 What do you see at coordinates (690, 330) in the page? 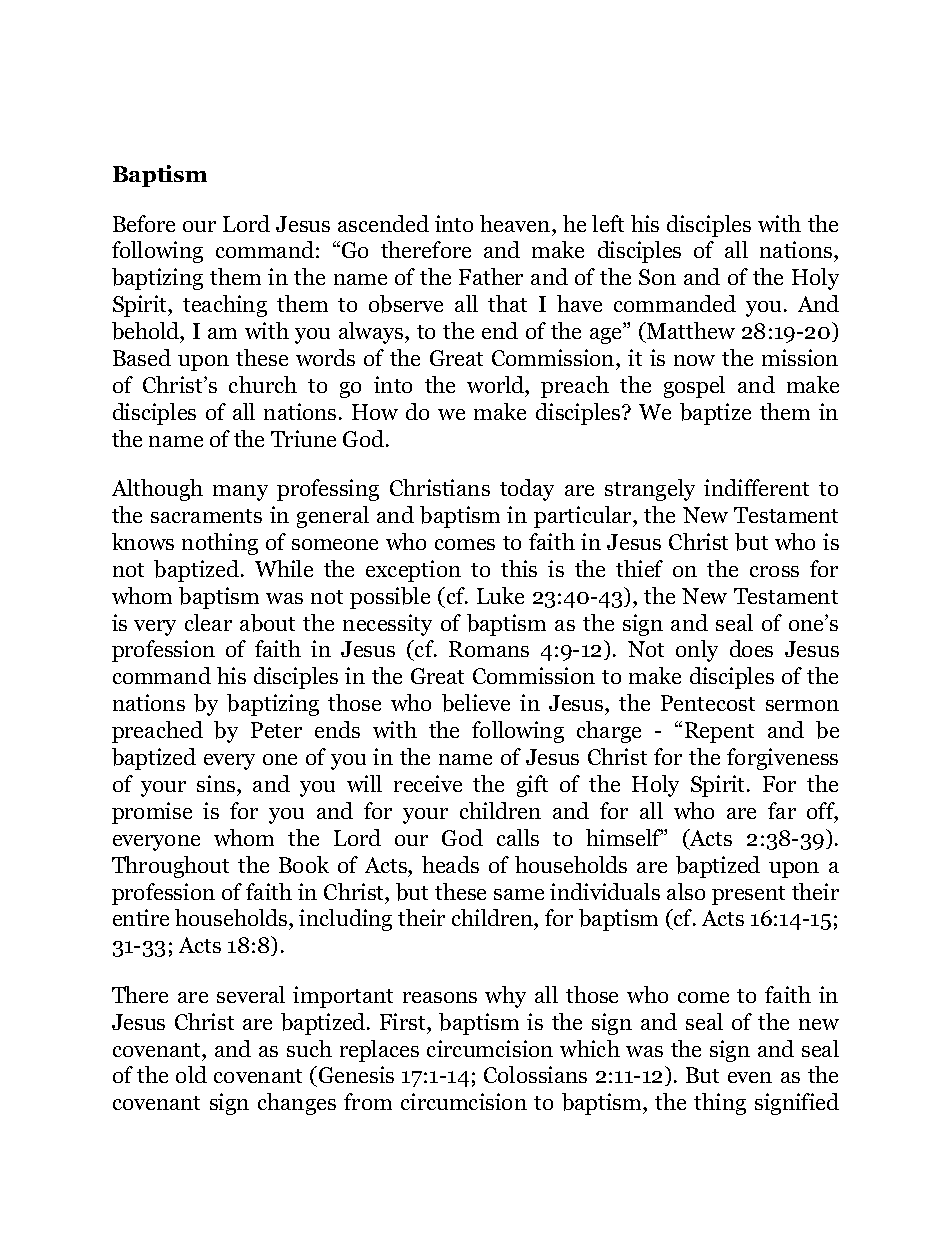
I see `Matthew` at bounding box center [690, 330].
